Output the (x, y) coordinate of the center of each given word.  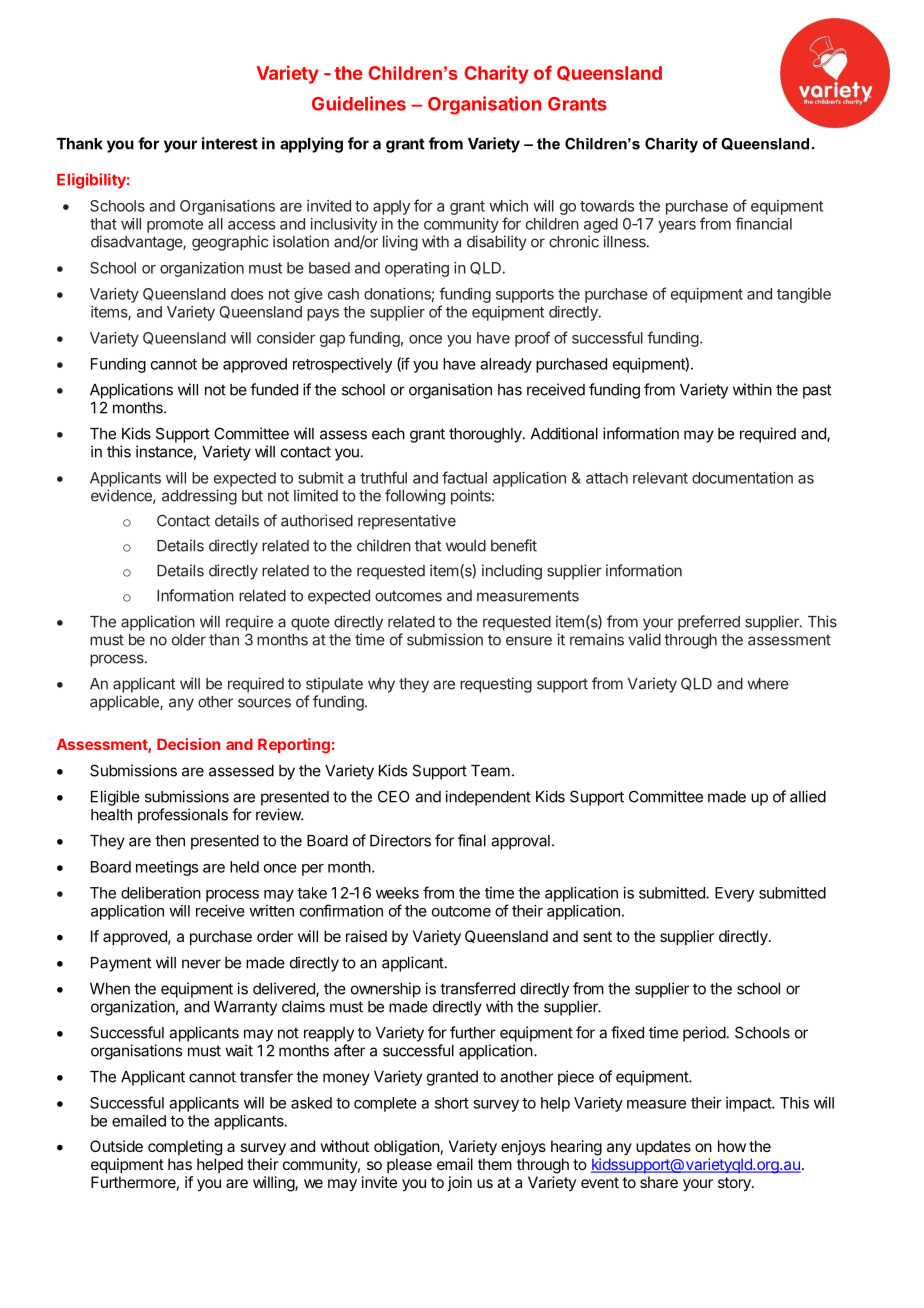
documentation (742, 478)
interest (230, 143)
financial (763, 223)
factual (464, 477)
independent (488, 798)
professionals (183, 816)
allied (808, 796)
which (508, 206)
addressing (199, 497)
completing (185, 1148)
